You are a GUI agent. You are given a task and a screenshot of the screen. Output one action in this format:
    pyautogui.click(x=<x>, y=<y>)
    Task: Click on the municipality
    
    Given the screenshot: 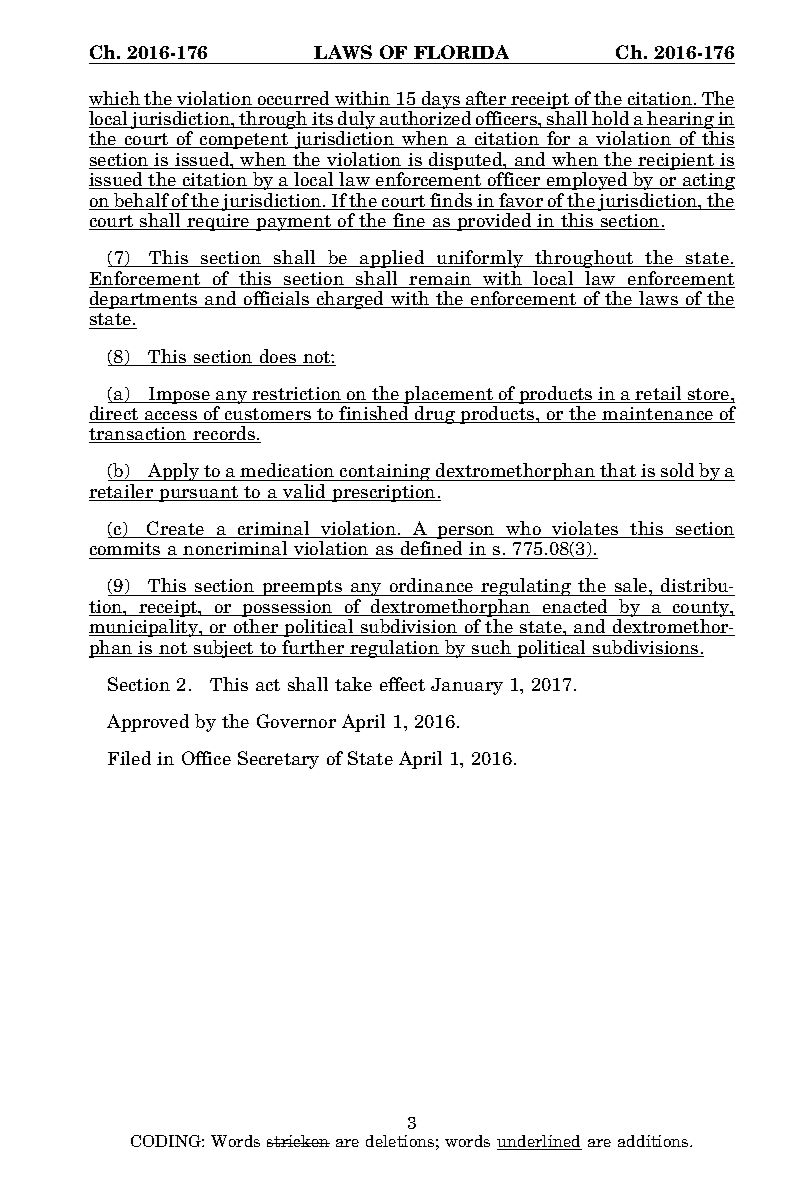 What is the action you would take?
    pyautogui.click(x=145, y=628)
